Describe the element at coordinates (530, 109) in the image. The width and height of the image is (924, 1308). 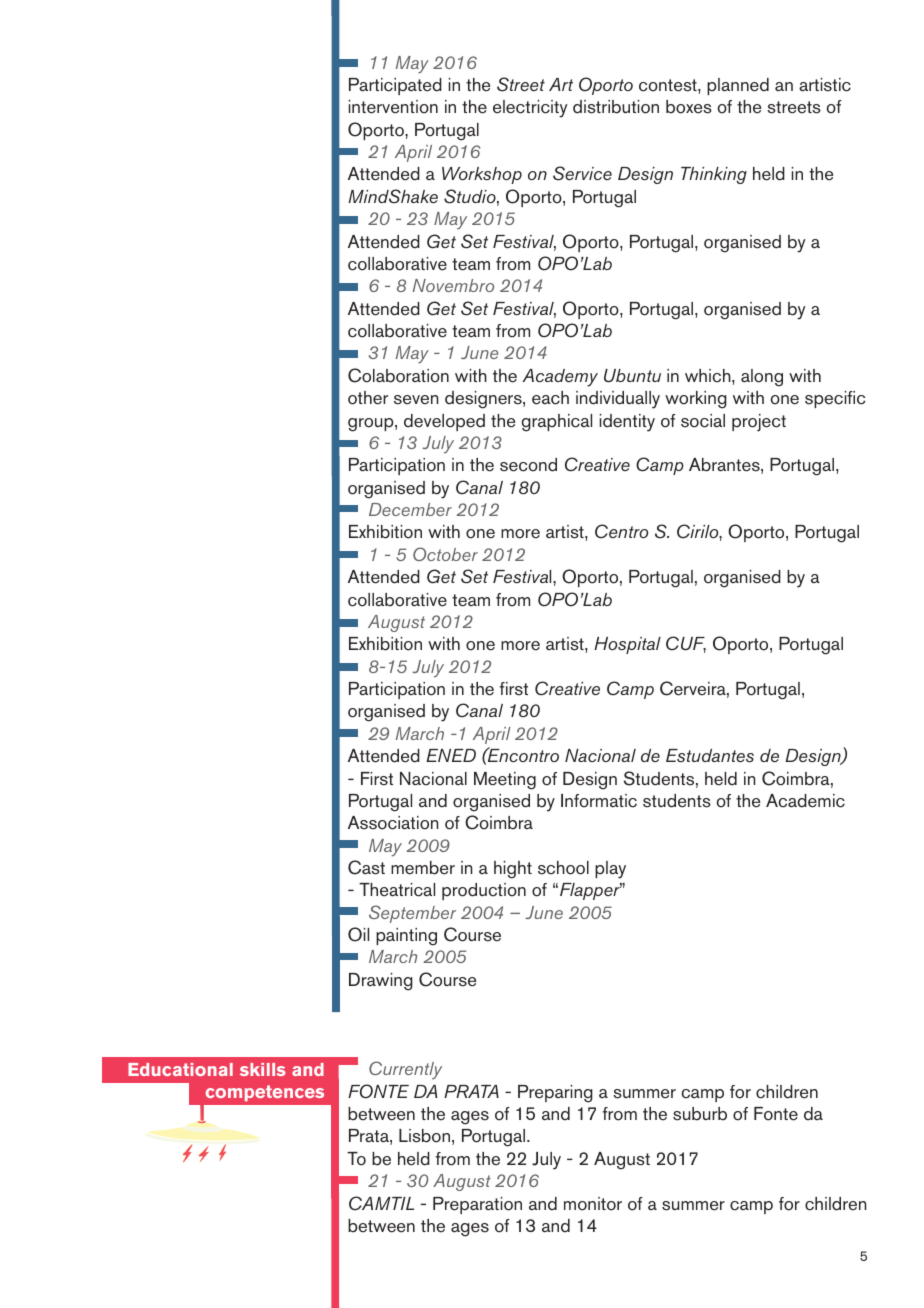
I see `electricity` at that location.
